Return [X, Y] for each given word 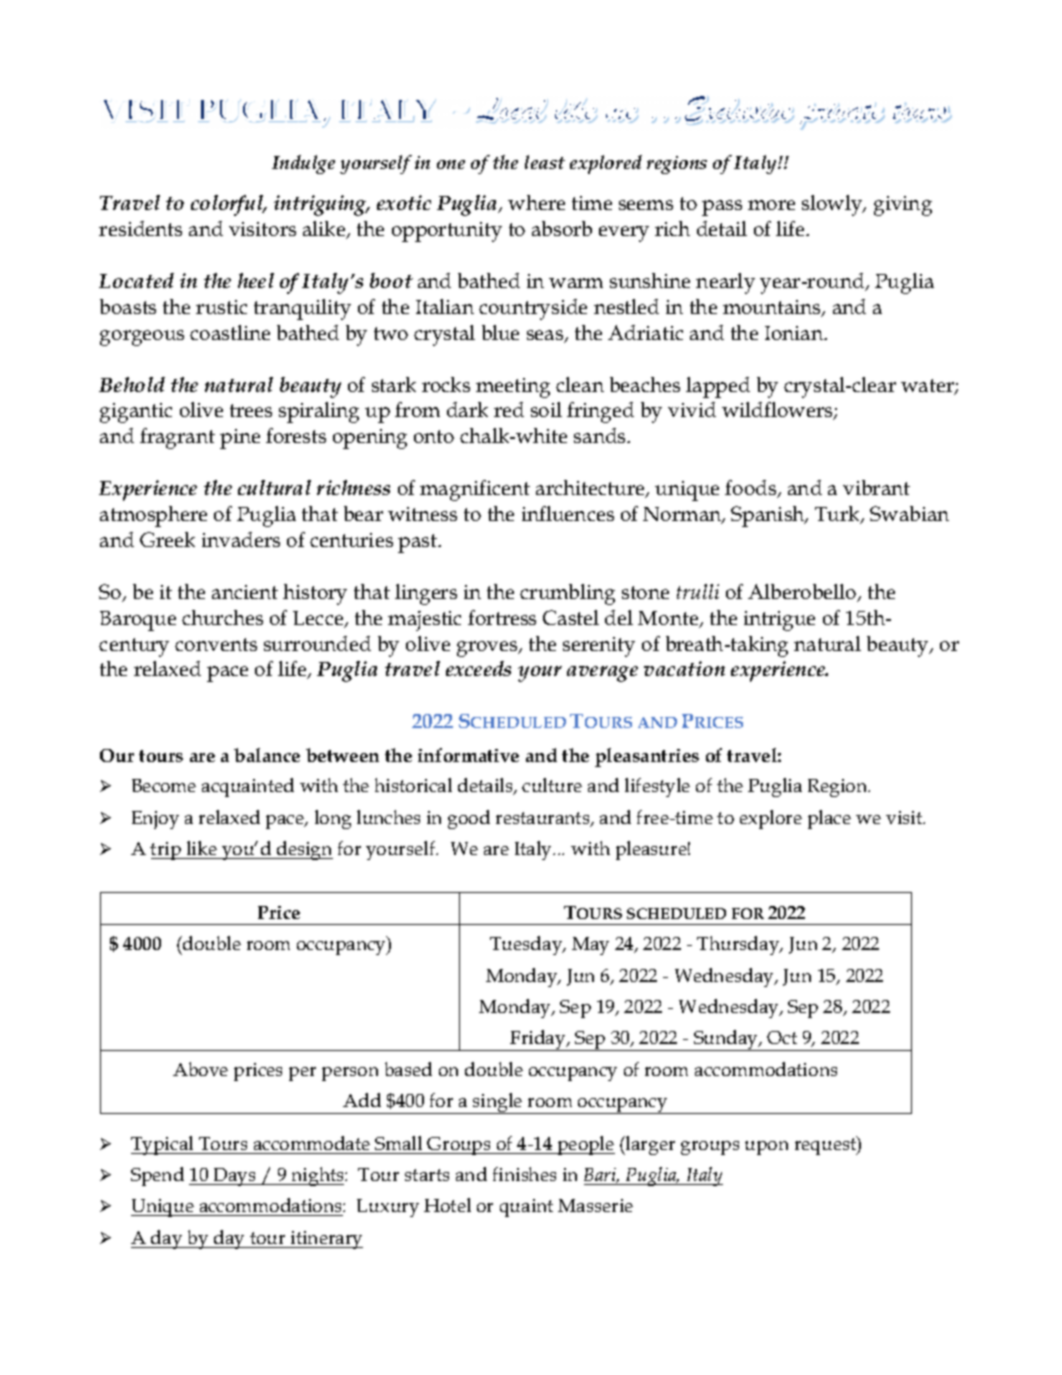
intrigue [779, 621]
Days [234, 1177]
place [829, 819]
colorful [228, 205]
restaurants [544, 819]
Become [164, 785]
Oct [782, 1037]
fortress [502, 617]
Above [200, 1069]
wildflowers [778, 411]
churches [222, 617]
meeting [513, 388]
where [536, 202]
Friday [538, 1040]
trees [251, 410]
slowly [833, 205]
